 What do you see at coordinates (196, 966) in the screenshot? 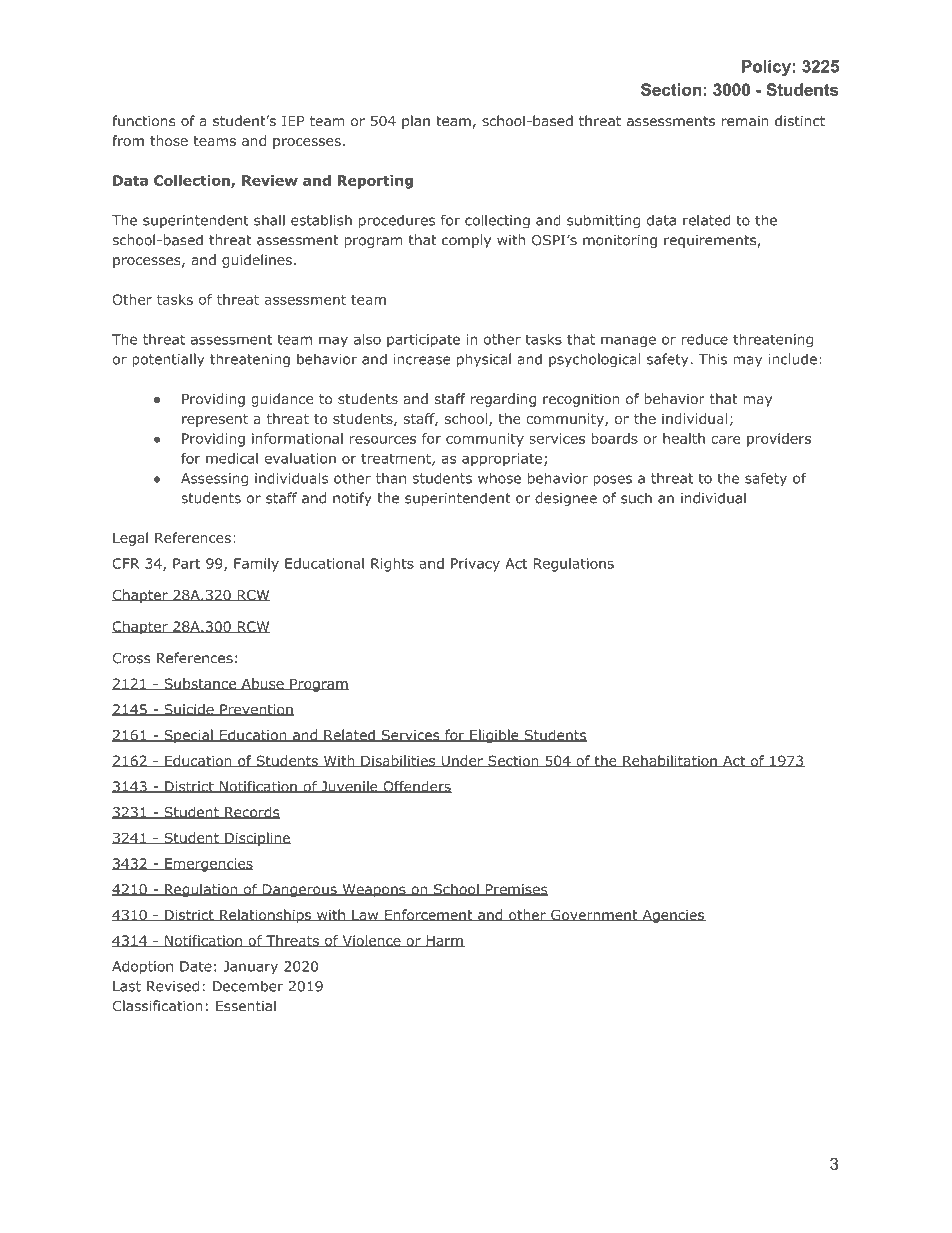
I see `Date` at bounding box center [196, 966].
